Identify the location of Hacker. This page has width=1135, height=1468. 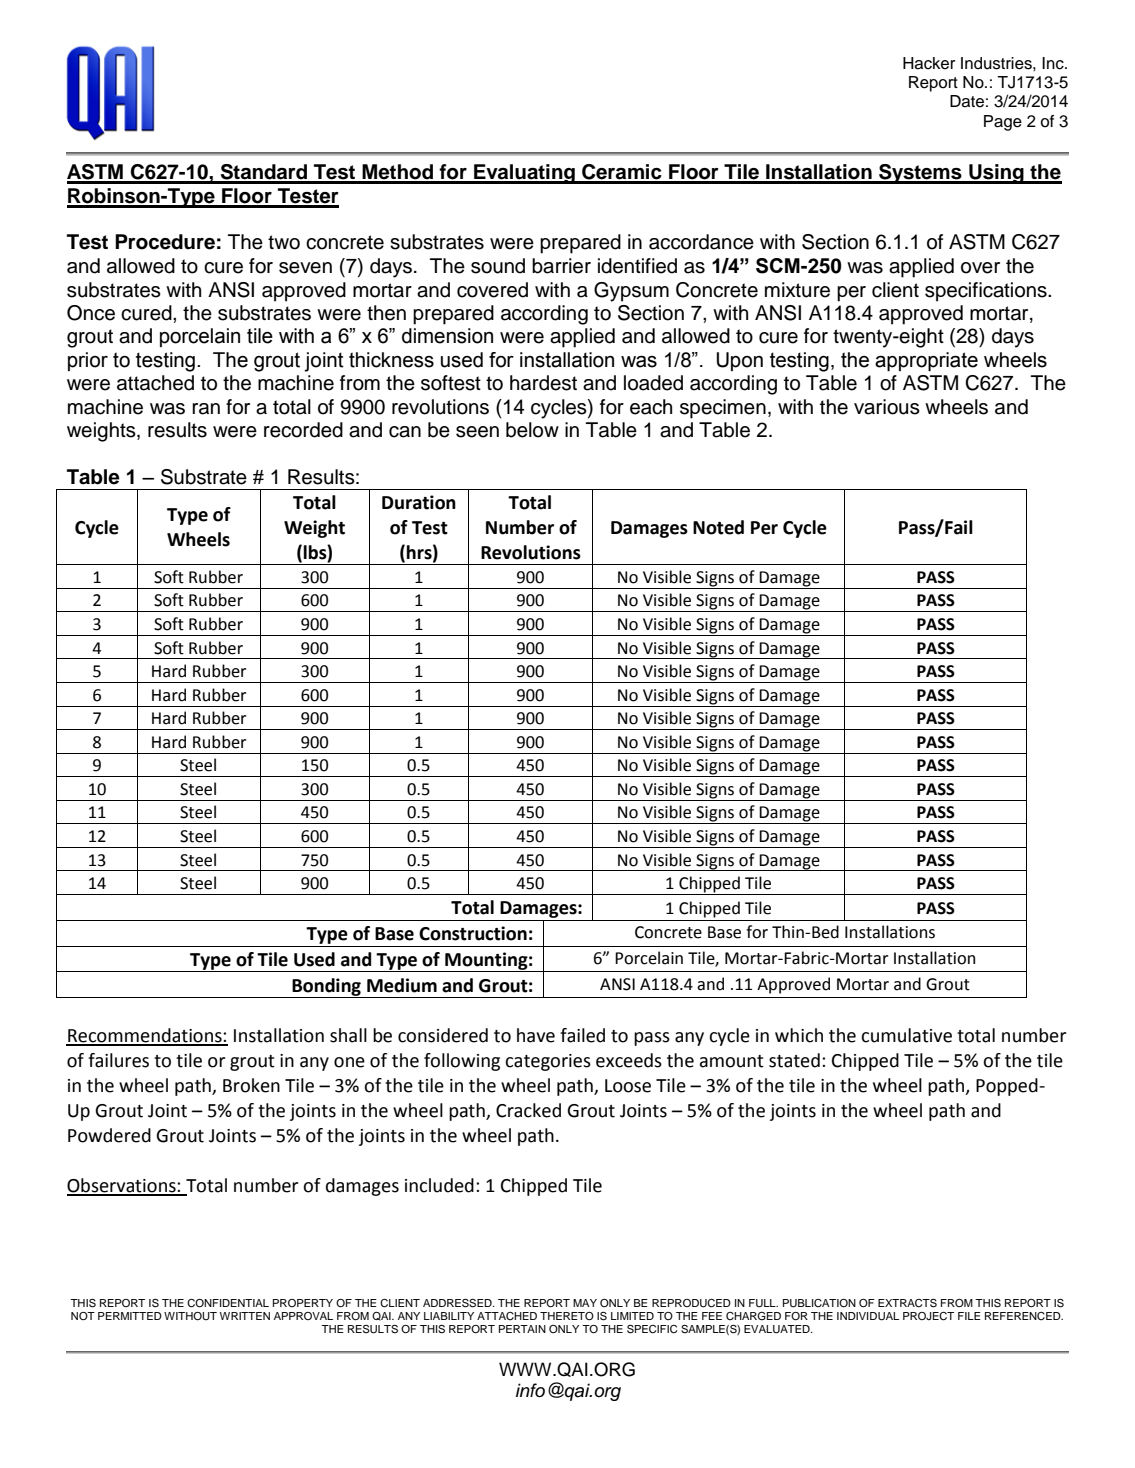
(929, 63).
